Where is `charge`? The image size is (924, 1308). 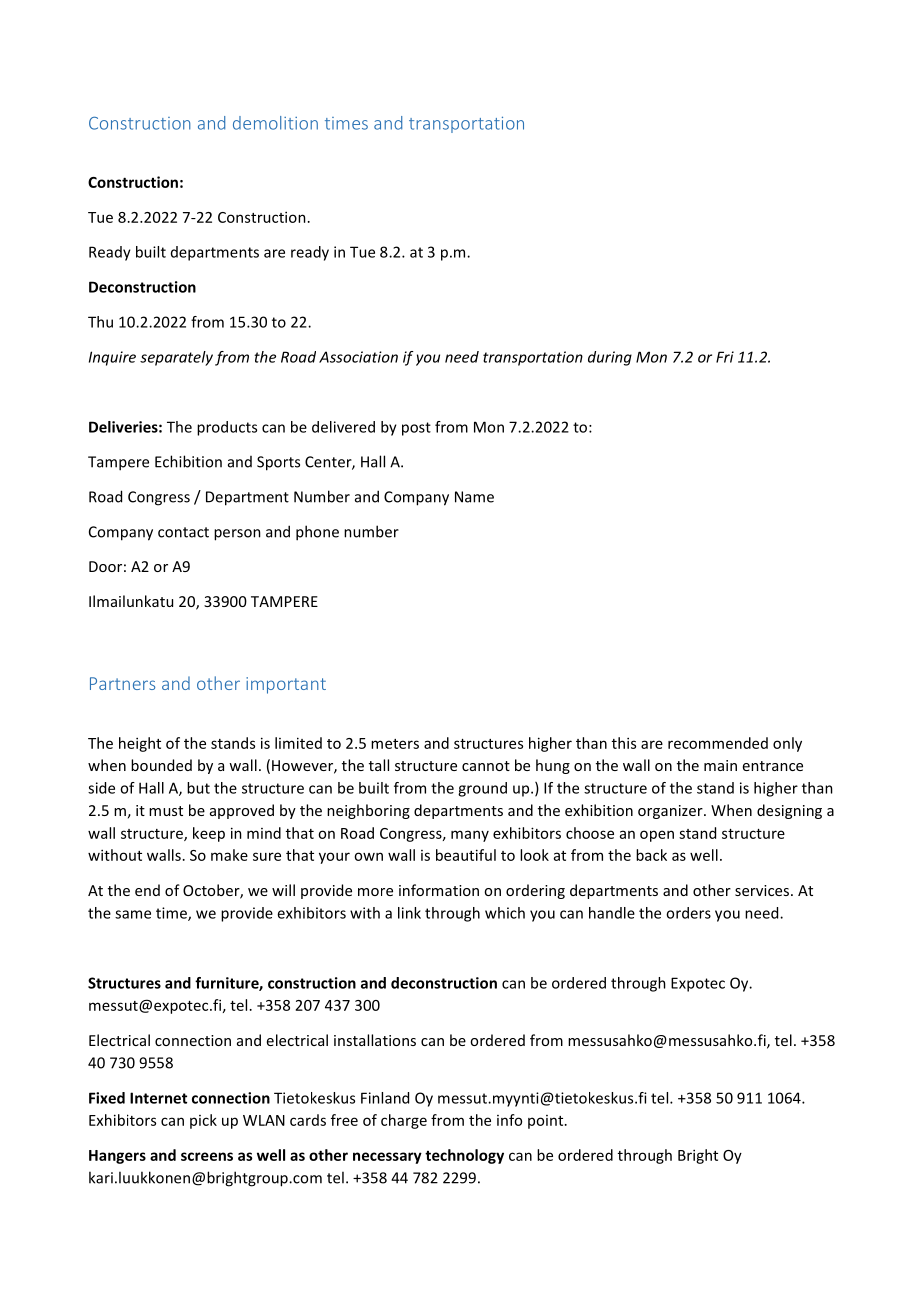
charge is located at coordinates (404, 1121).
